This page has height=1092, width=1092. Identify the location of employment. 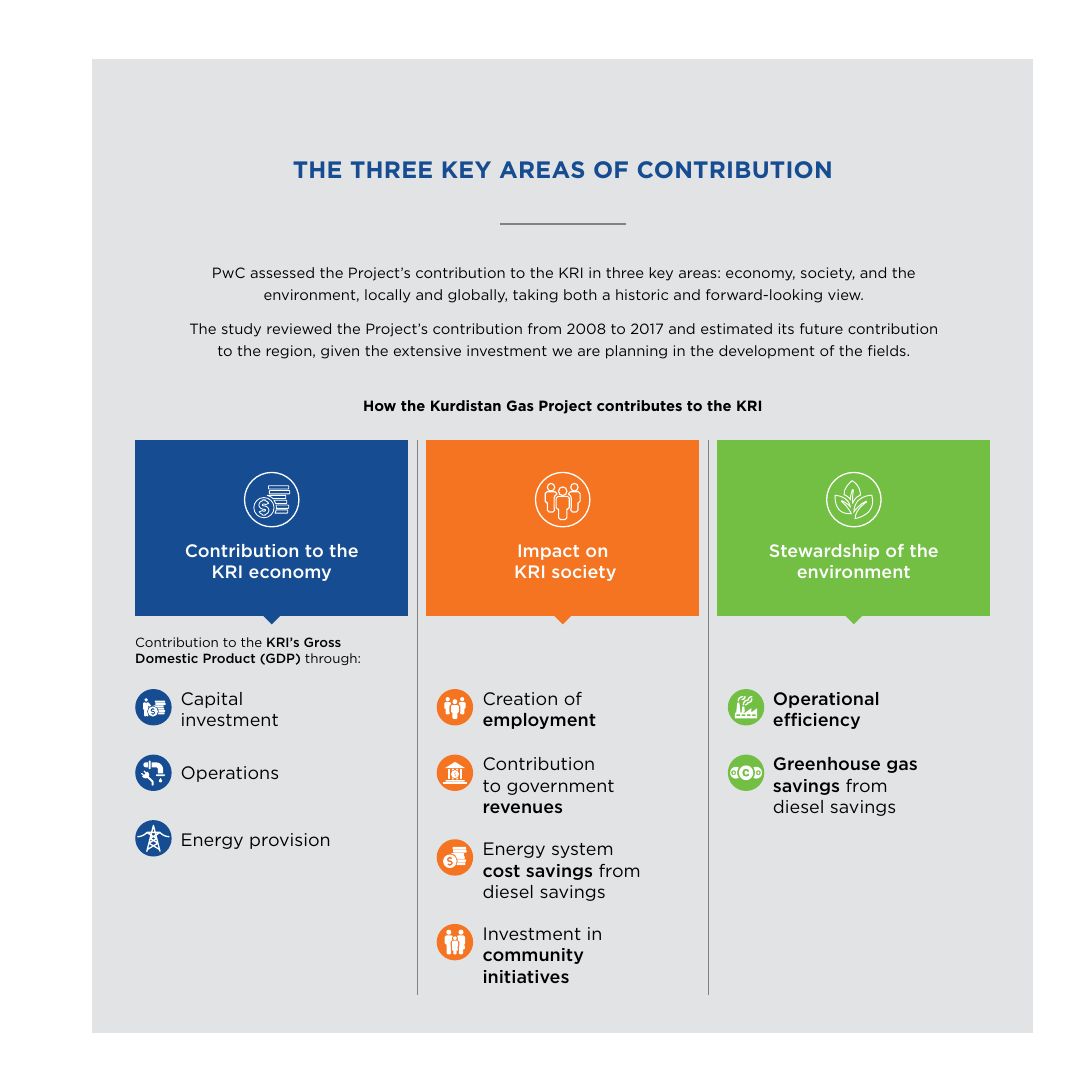
(539, 721).
